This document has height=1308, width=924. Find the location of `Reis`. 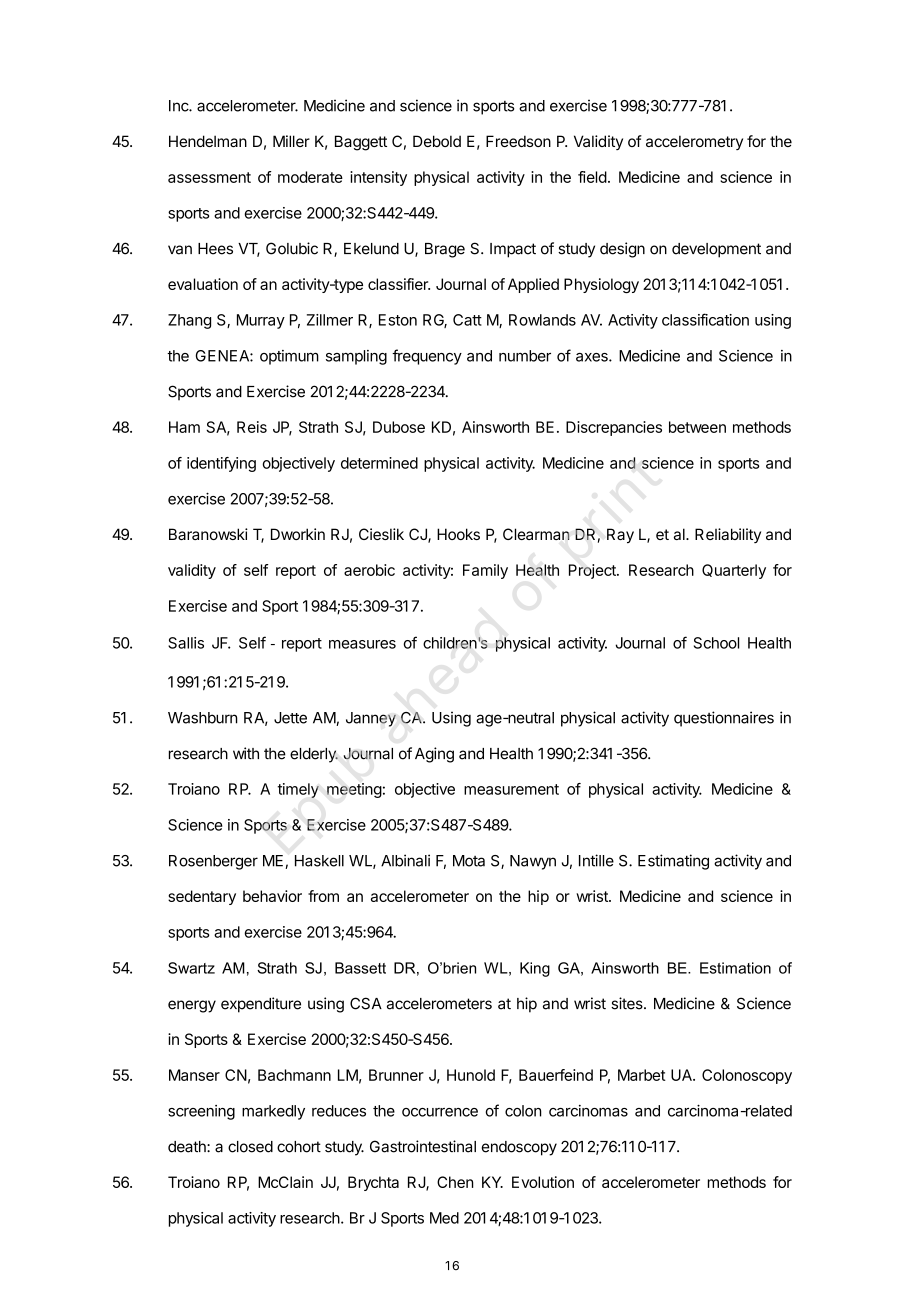

Reis is located at coordinates (252, 427).
